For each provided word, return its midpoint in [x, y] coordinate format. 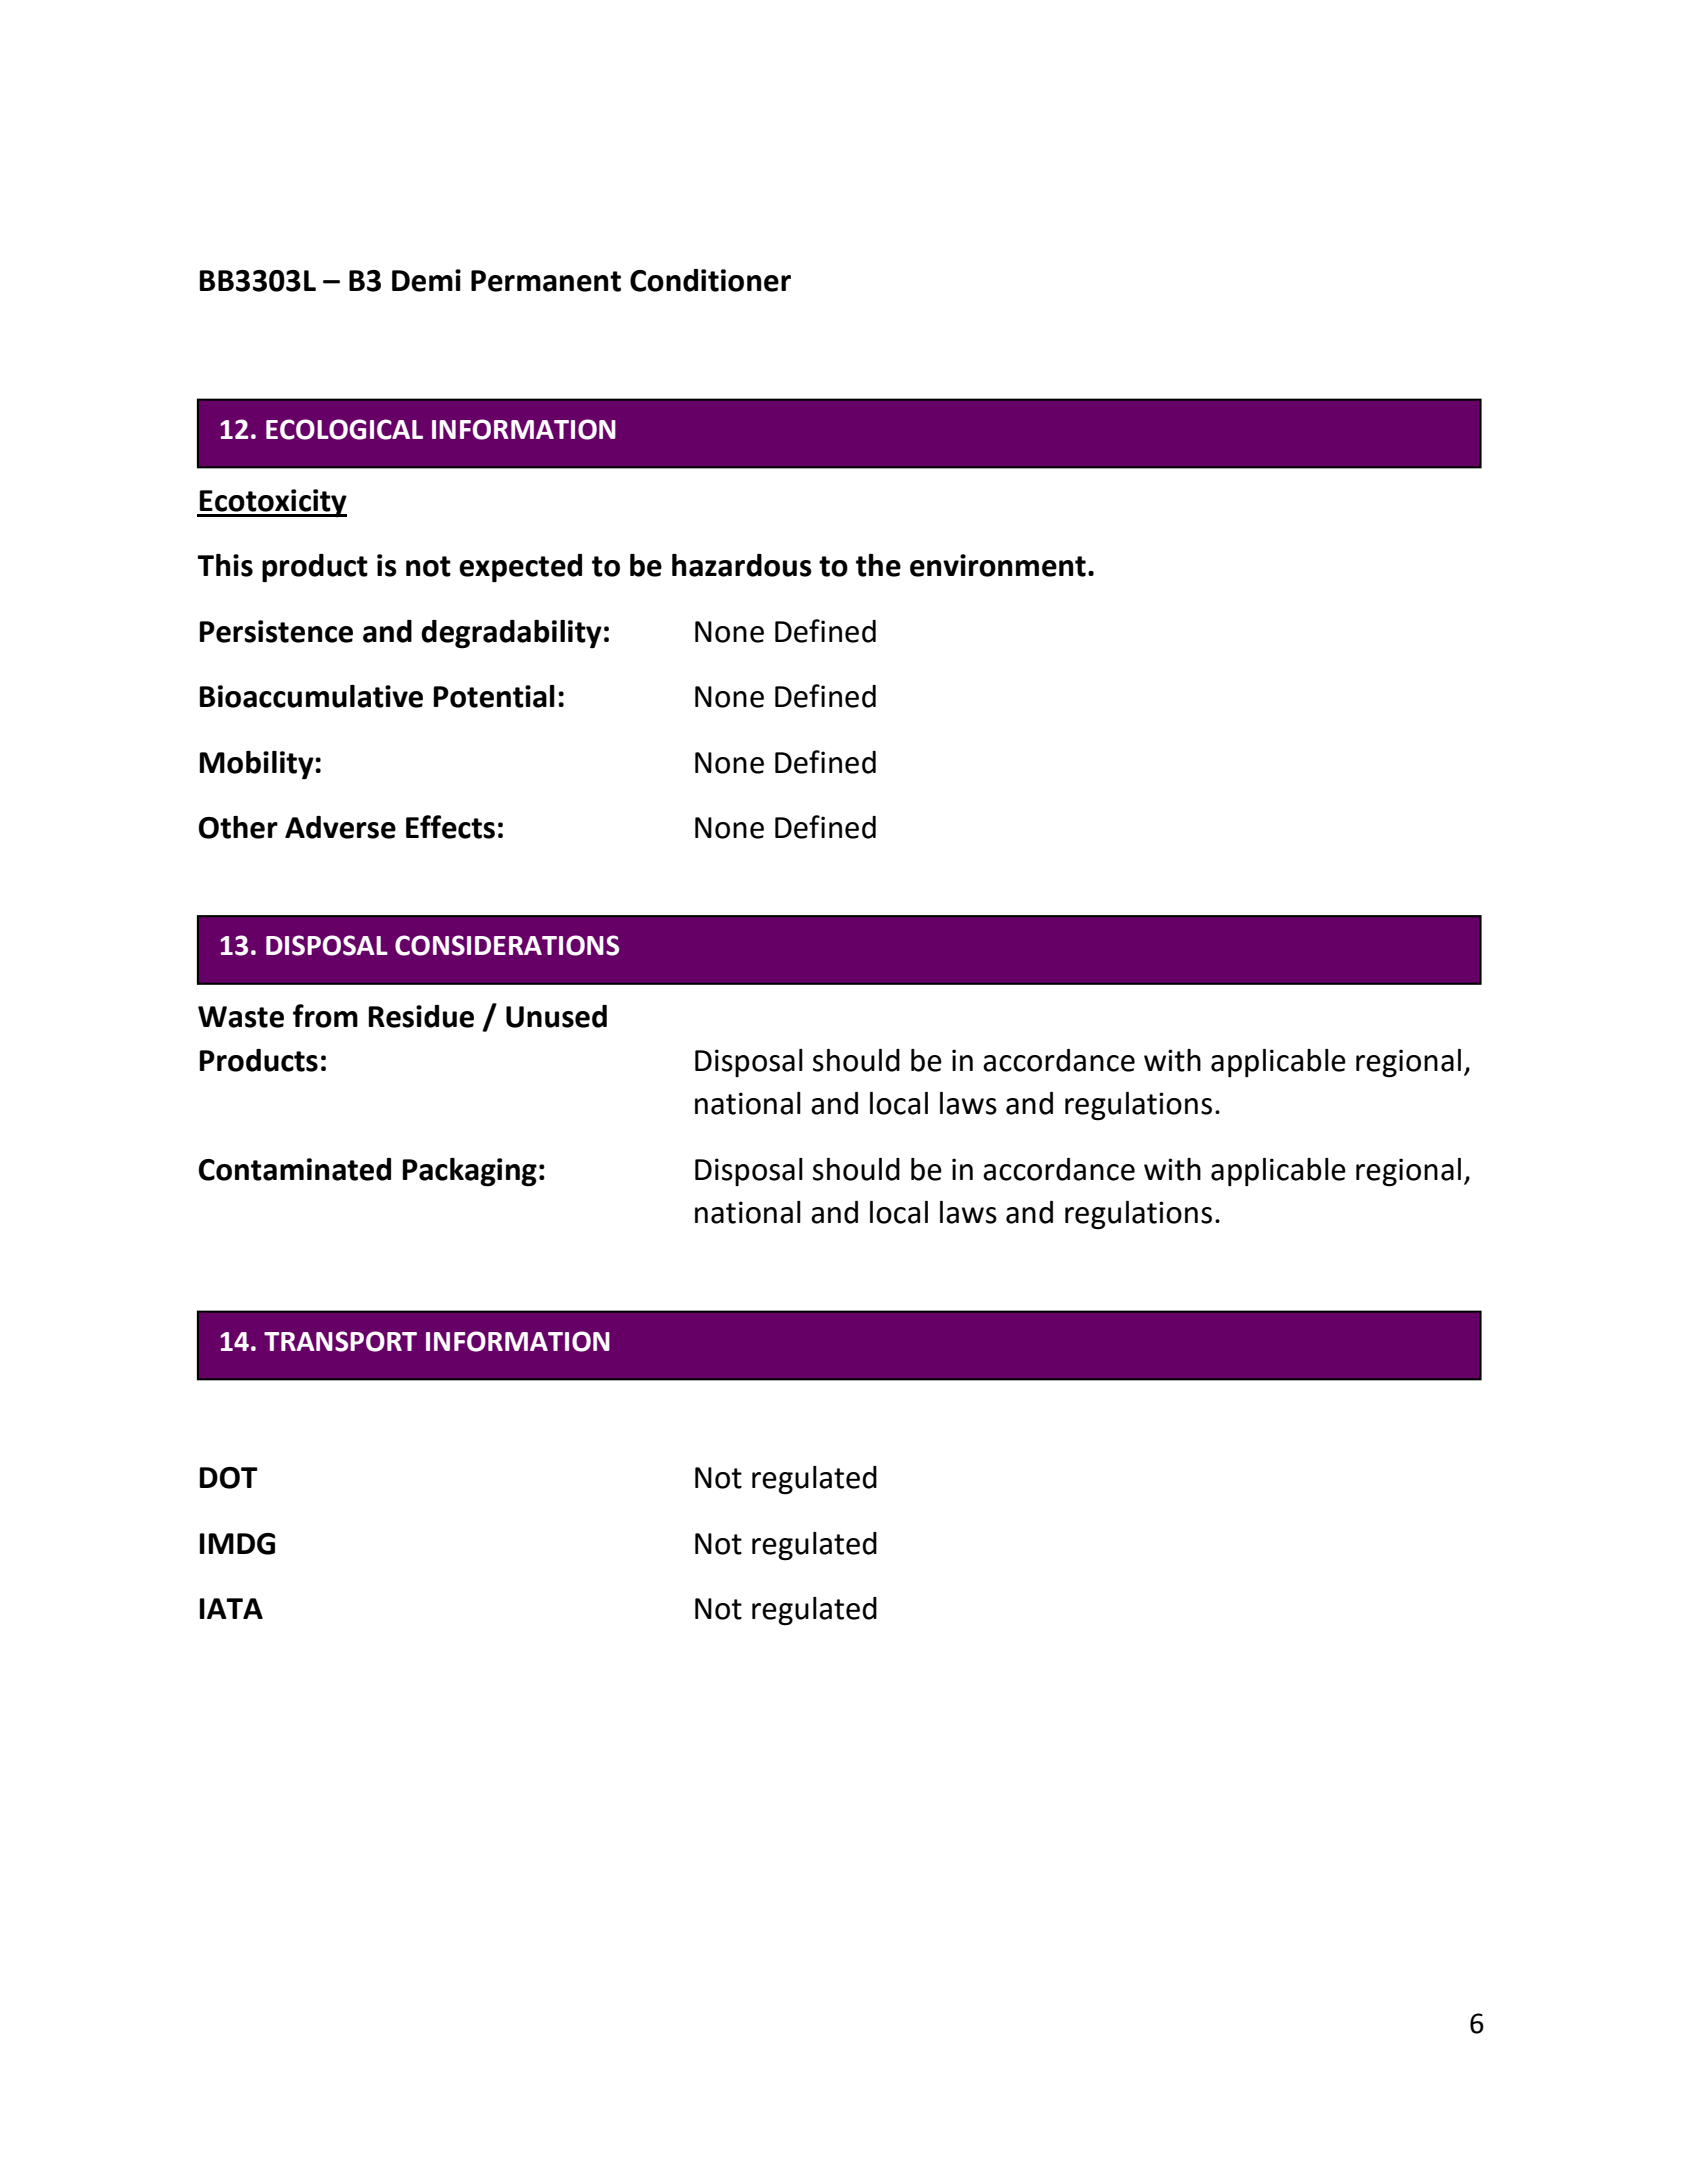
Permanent [546, 281]
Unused [556, 1016]
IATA [231, 1608]
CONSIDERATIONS [507, 945]
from [325, 1016]
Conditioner [710, 280]
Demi [426, 280]
